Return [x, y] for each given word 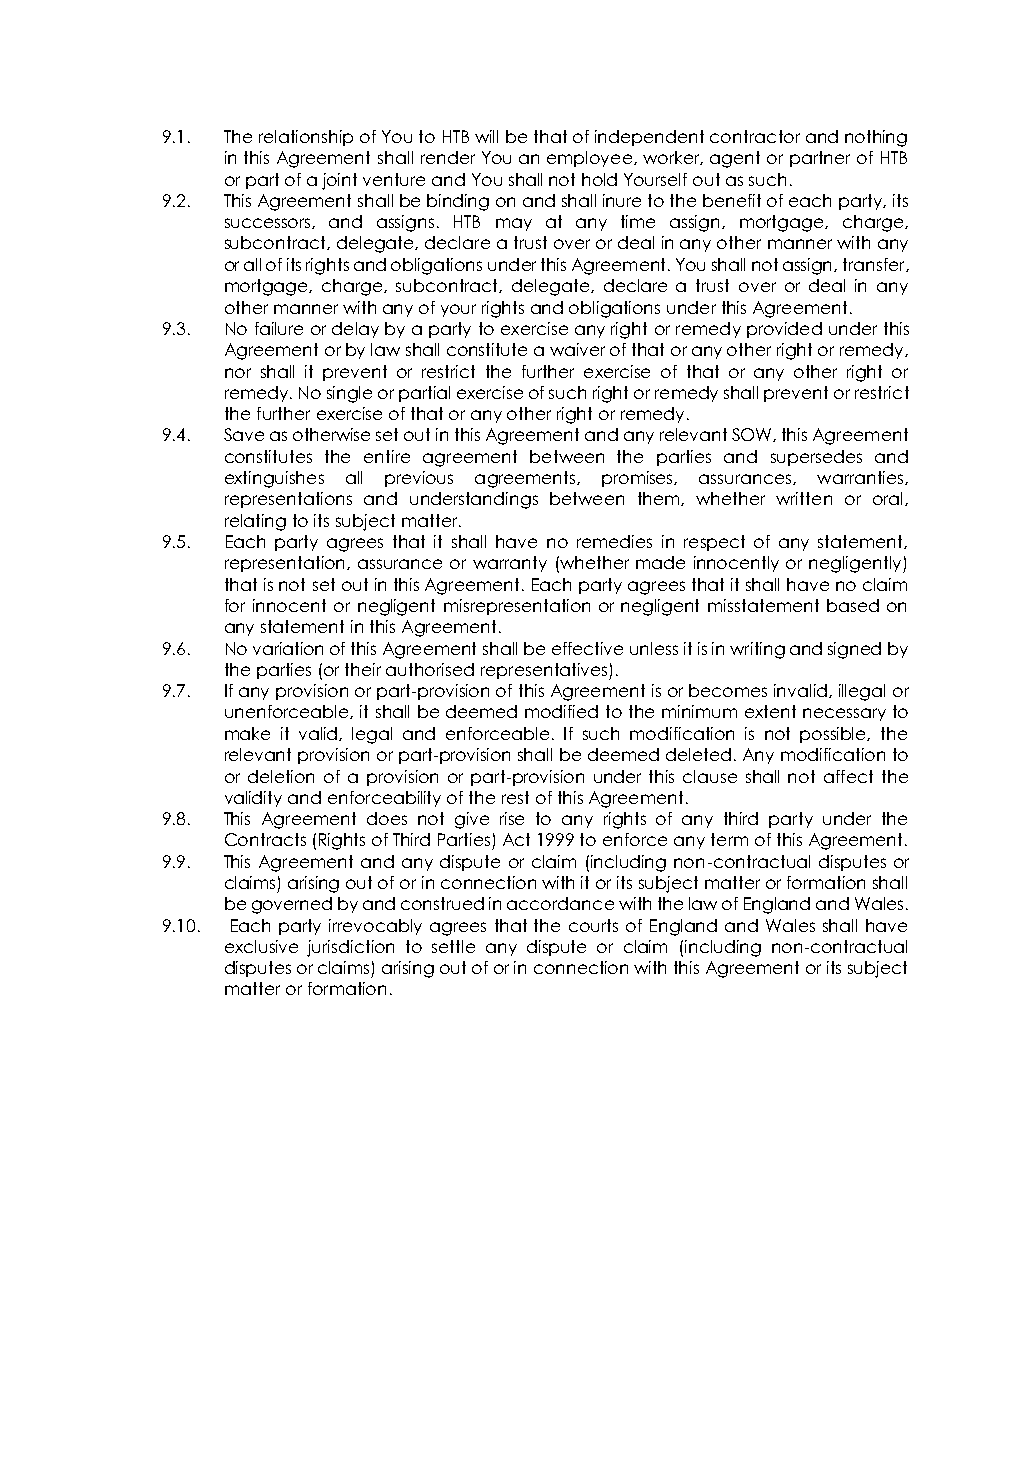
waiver [577, 349]
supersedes [816, 458]
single [349, 394]
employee [591, 159]
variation [288, 648]
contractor [755, 136]
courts [593, 925]
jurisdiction [350, 948]
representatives [545, 671]
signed [854, 650]
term [729, 839]
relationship [306, 138]
